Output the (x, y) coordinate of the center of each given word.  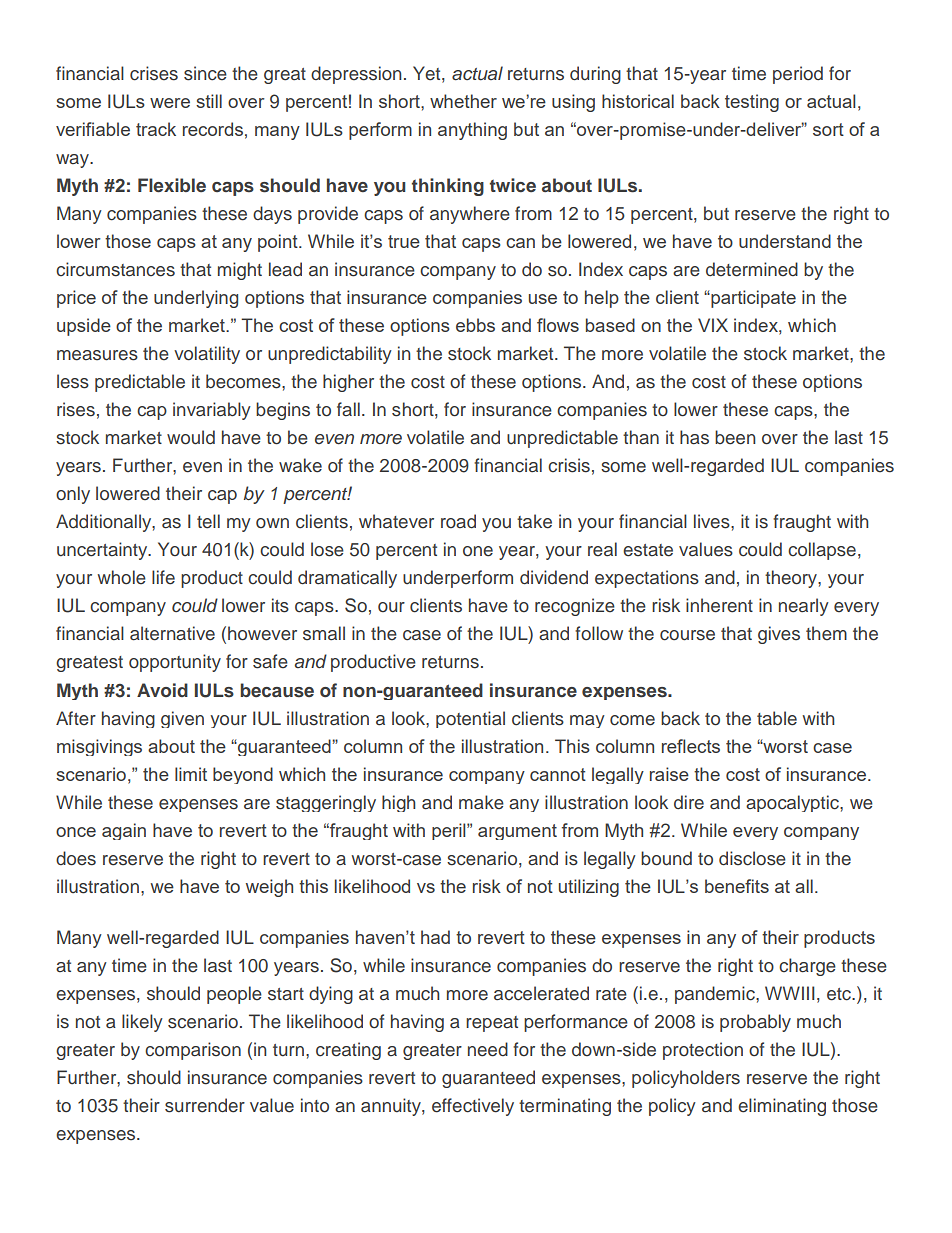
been (735, 437)
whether (463, 101)
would (191, 437)
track (156, 129)
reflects (691, 746)
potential (470, 719)
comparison (193, 1051)
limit (191, 774)
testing (752, 103)
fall (348, 409)
